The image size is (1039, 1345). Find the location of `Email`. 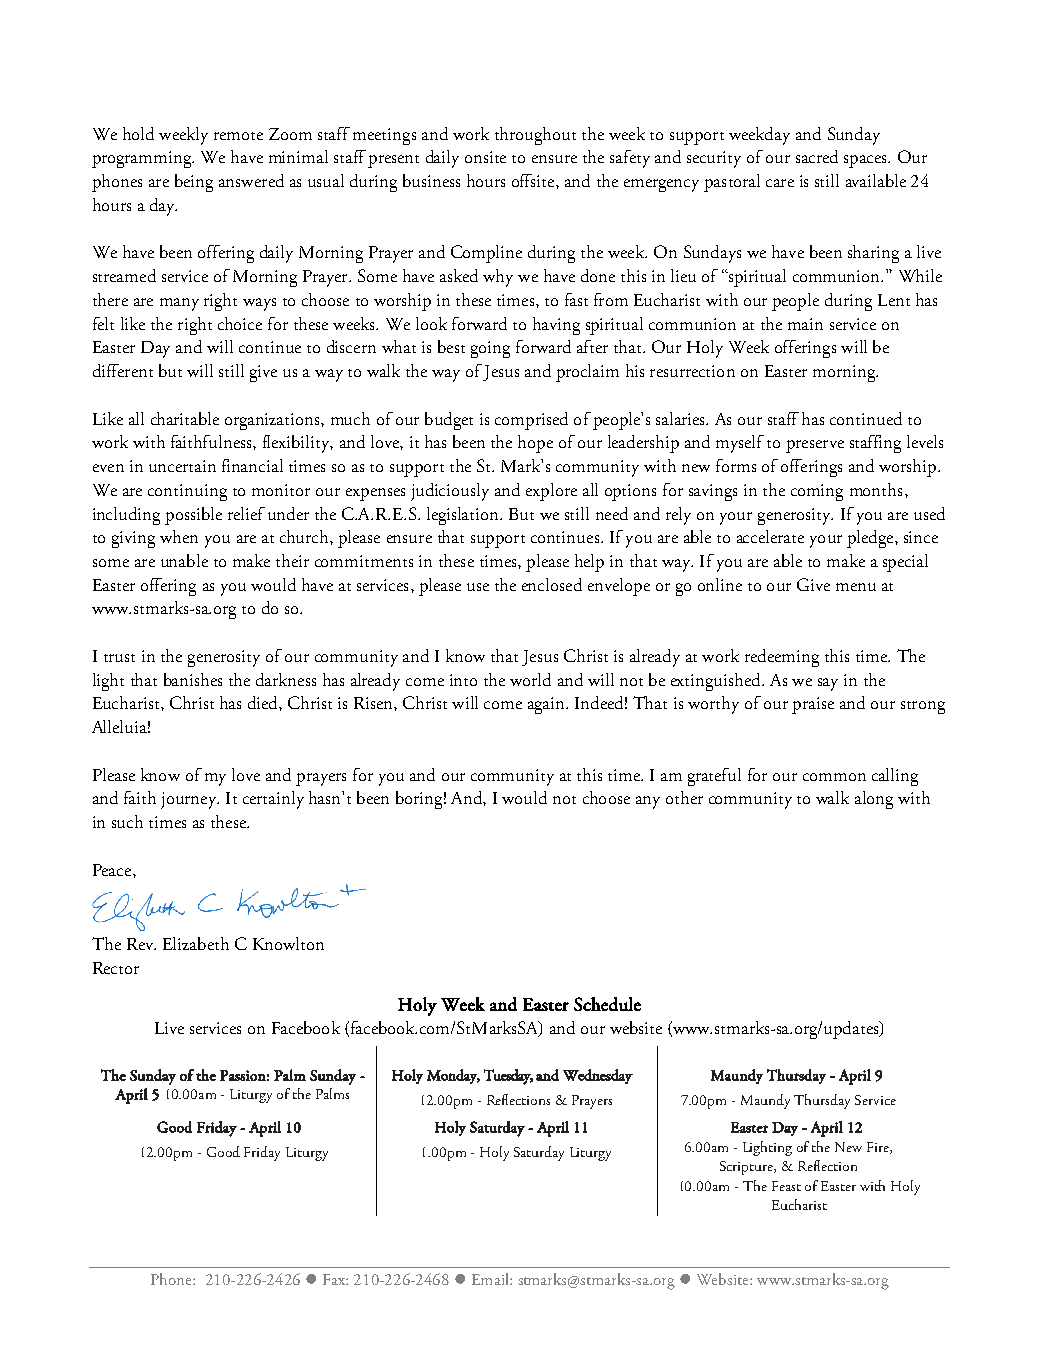

Email is located at coordinates (491, 1279).
